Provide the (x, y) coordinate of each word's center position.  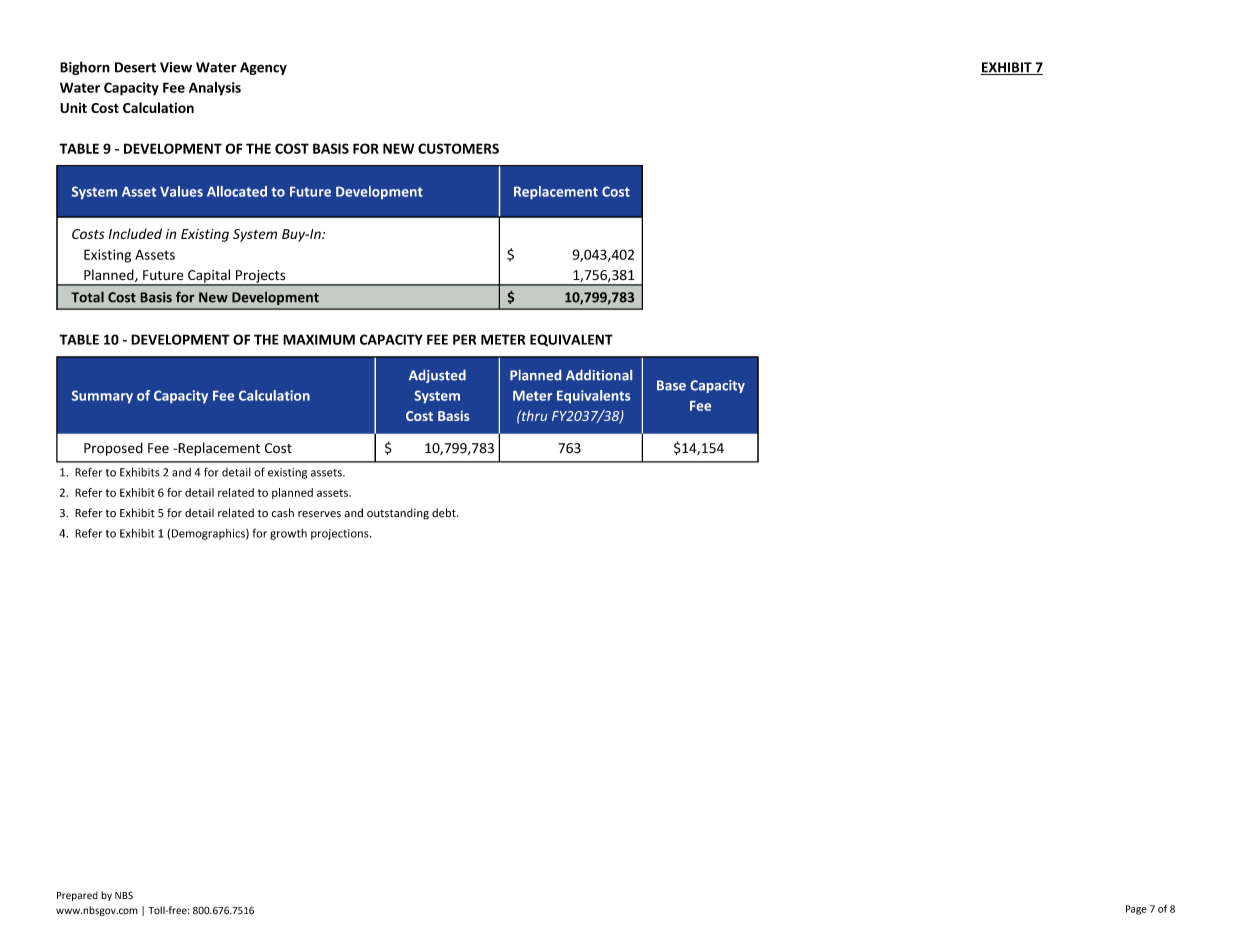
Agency (263, 68)
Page (1136, 910)
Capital (209, 277)
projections (341, 534)
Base (671, 385)
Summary (102, 396)
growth (288, 534)
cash (283, 513)
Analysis (215, 89)
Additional (599, 375)
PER (464, 339)
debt (445, 513)
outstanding (398, 514)
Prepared (77, 896)
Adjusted (437, 376)
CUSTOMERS (458, 148)
